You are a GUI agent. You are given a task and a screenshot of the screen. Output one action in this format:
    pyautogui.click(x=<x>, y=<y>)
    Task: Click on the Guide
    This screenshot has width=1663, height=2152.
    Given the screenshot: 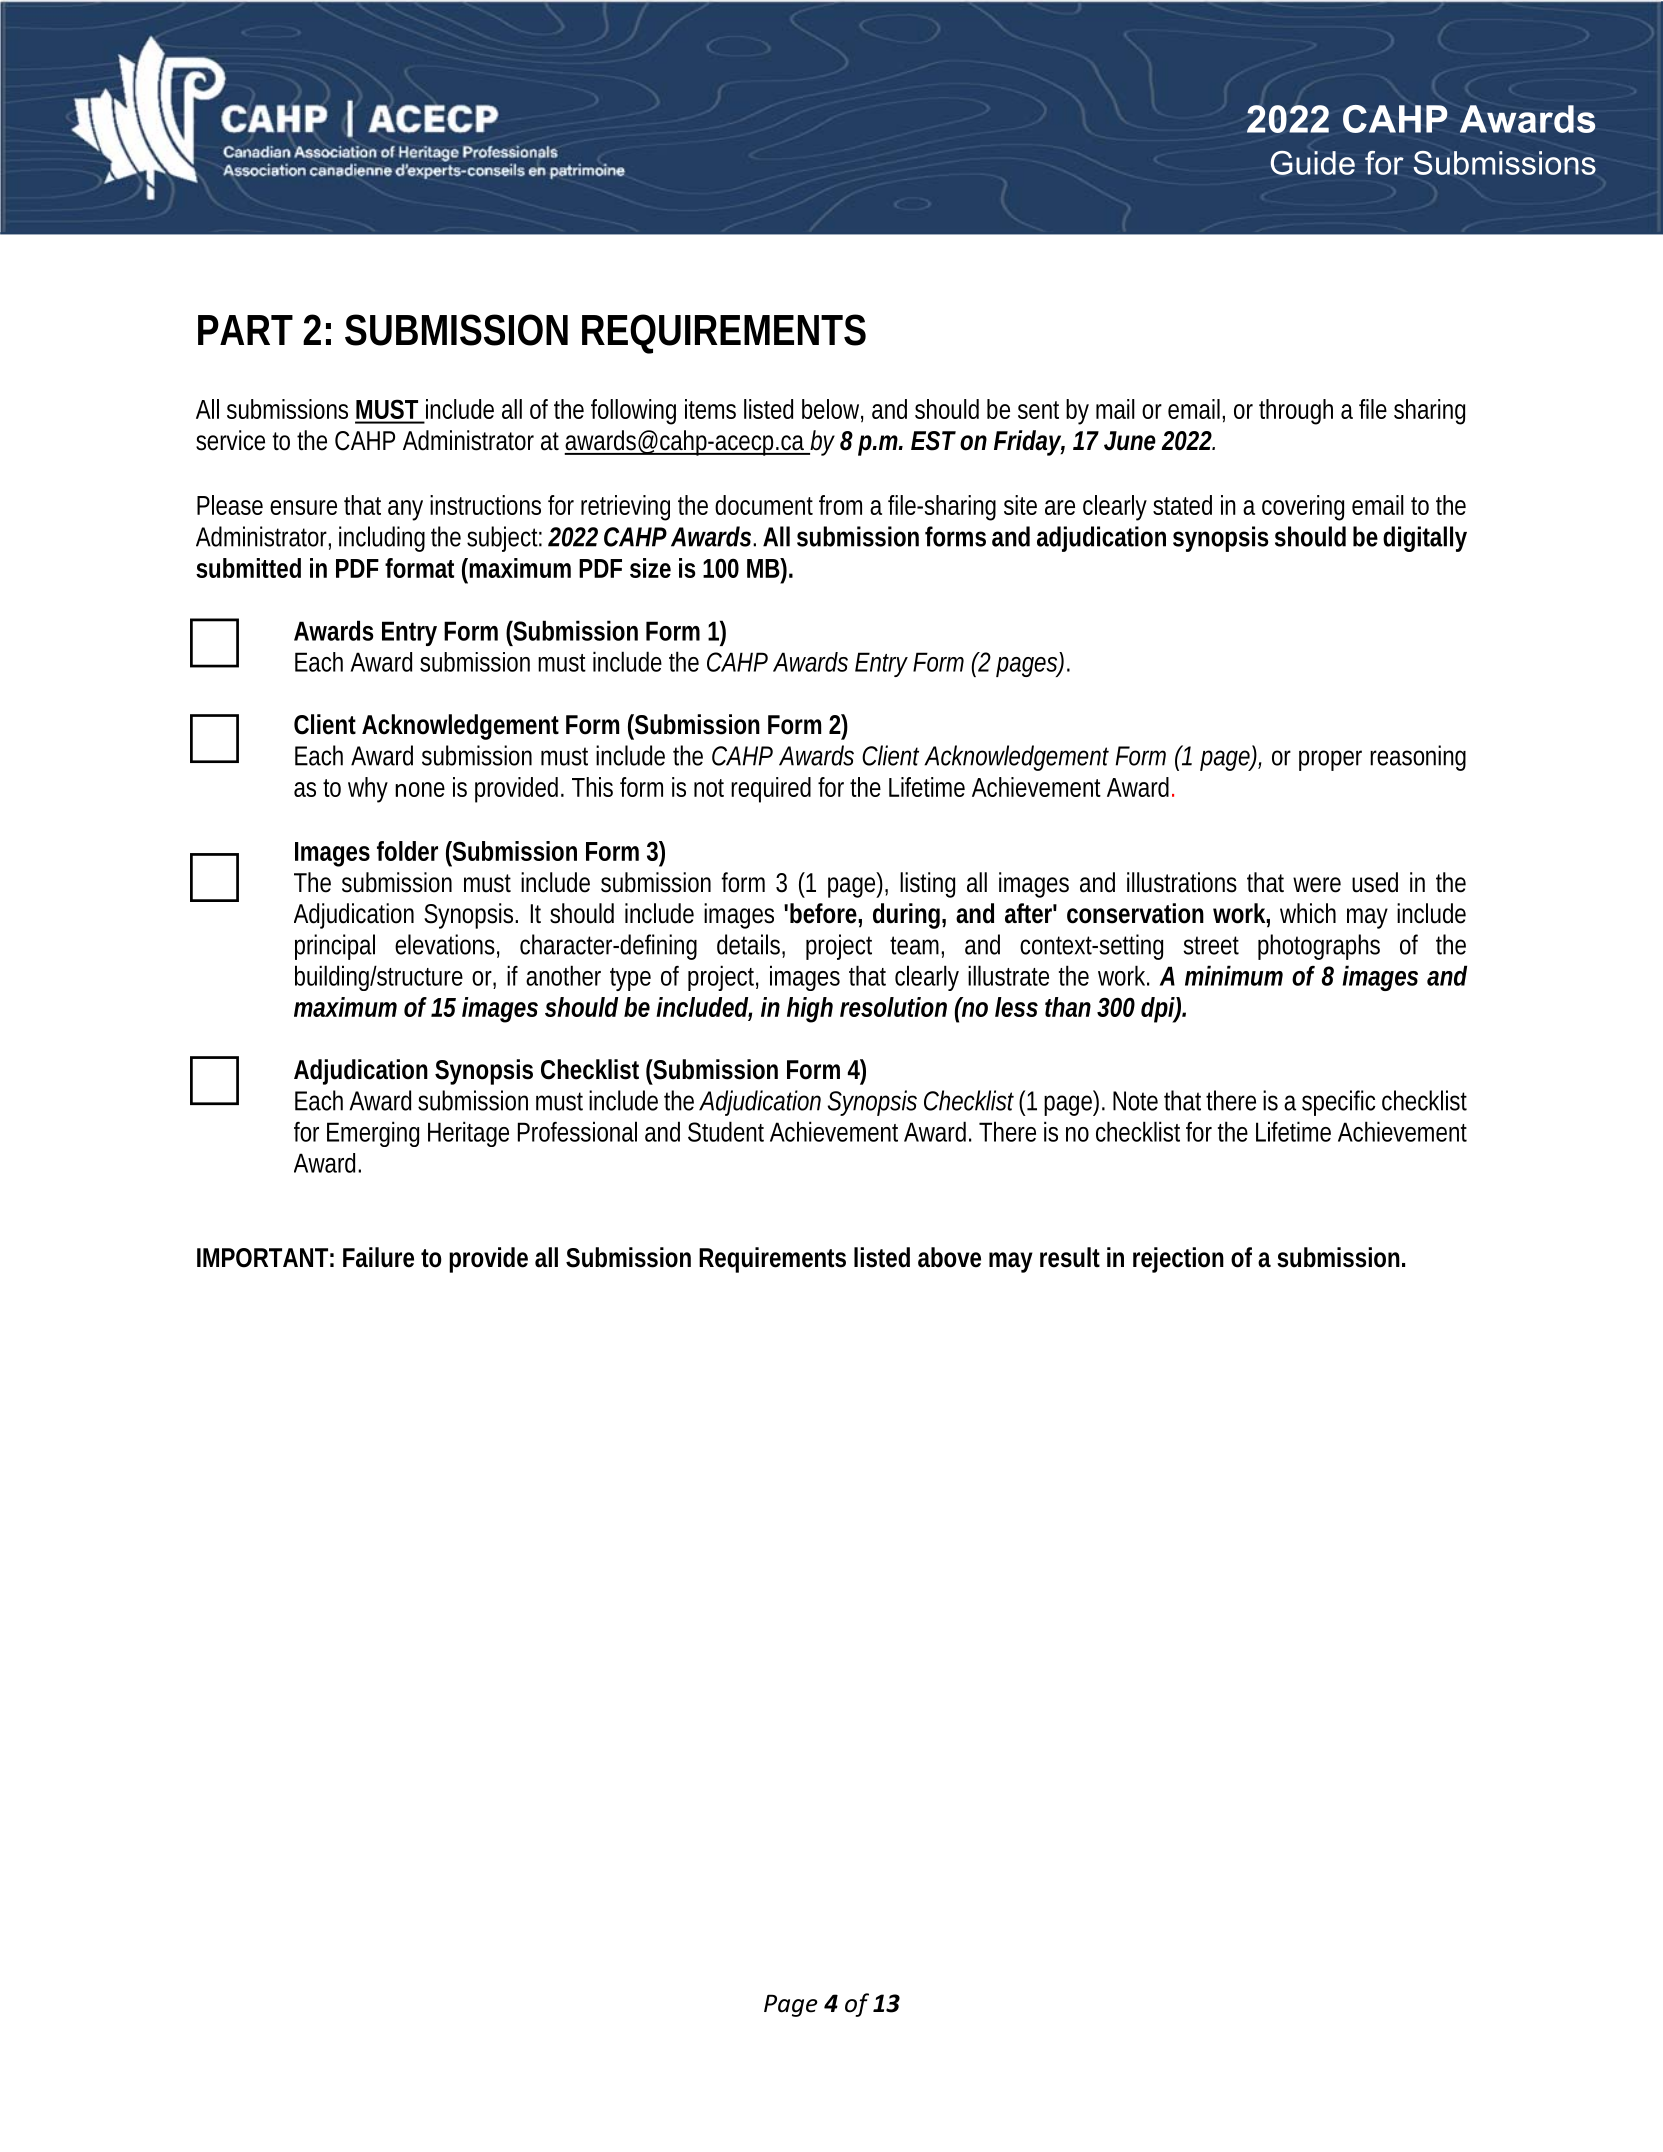 What is the action you would take?
    pyautogui.click(x=1313, y=163)
